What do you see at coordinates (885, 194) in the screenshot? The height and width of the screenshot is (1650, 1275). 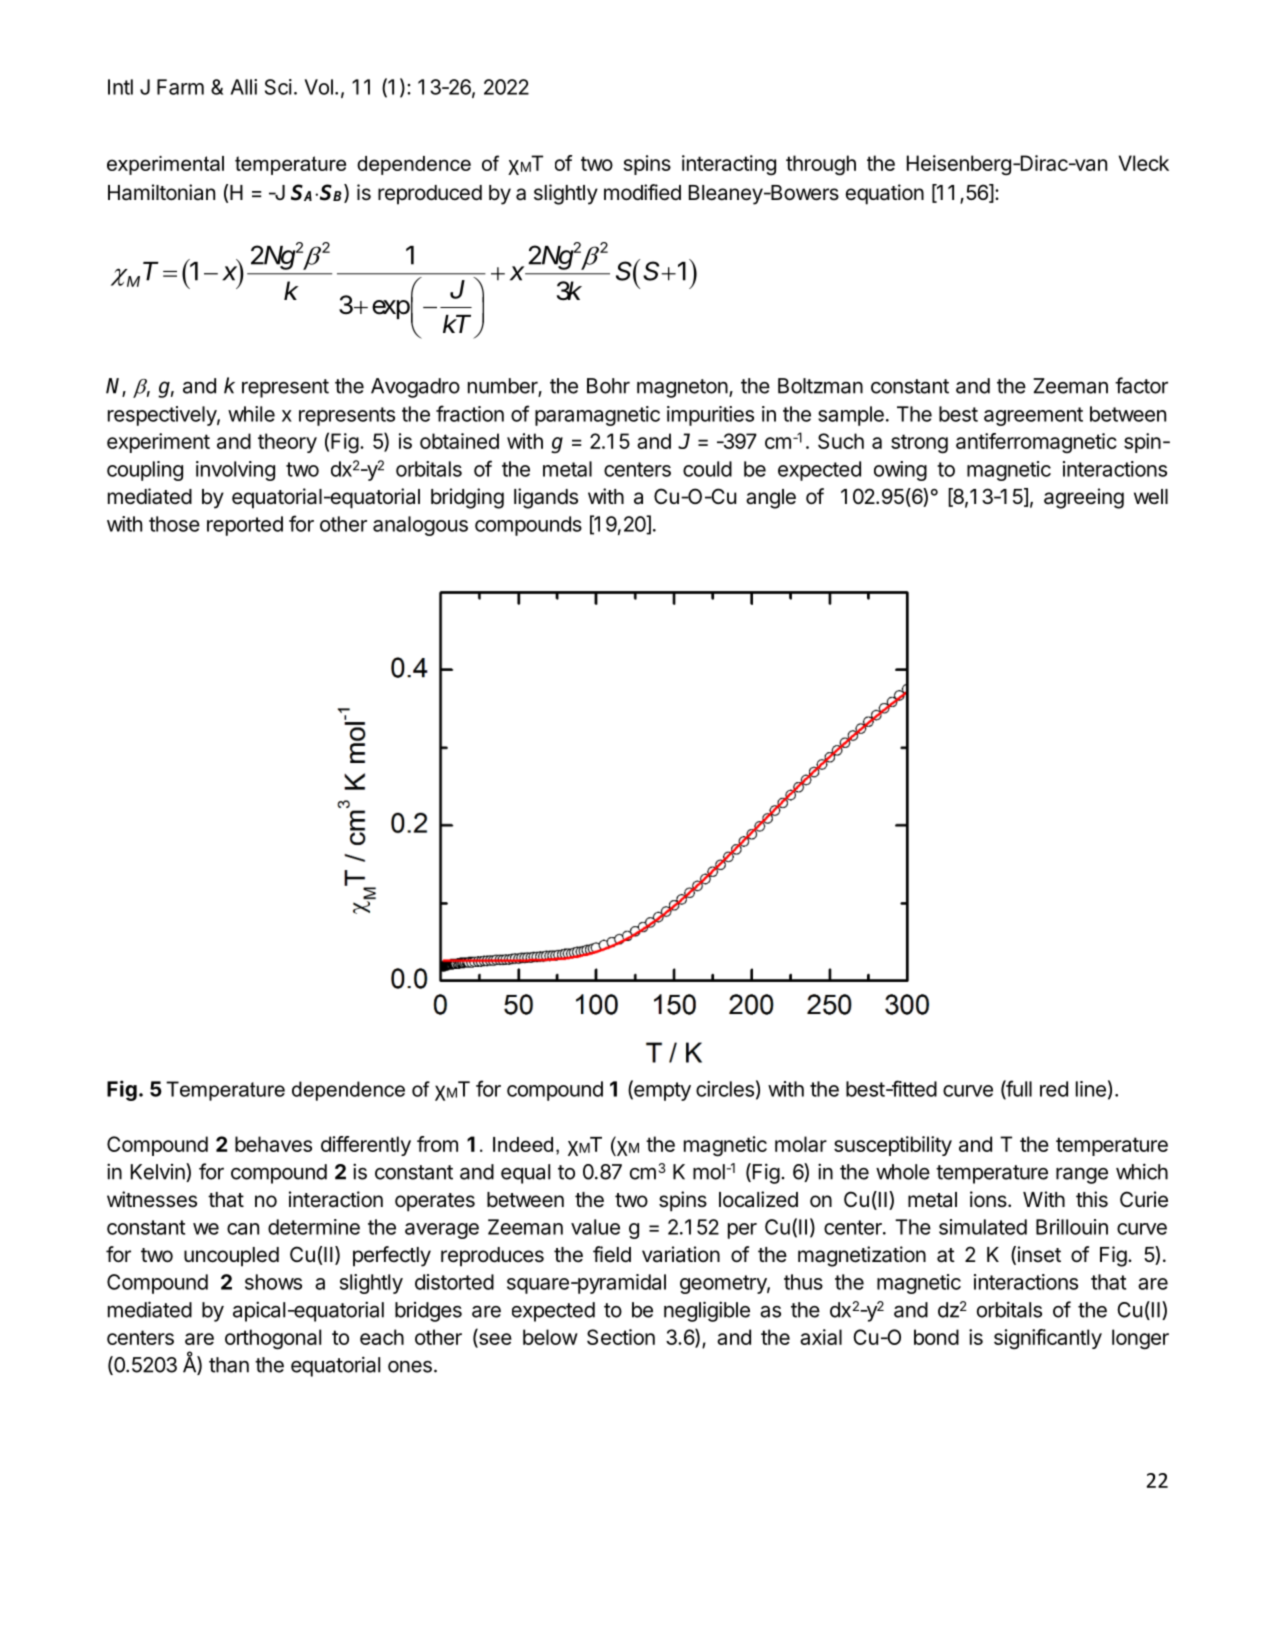 I see `equation` at bounding box center [885, 194].
